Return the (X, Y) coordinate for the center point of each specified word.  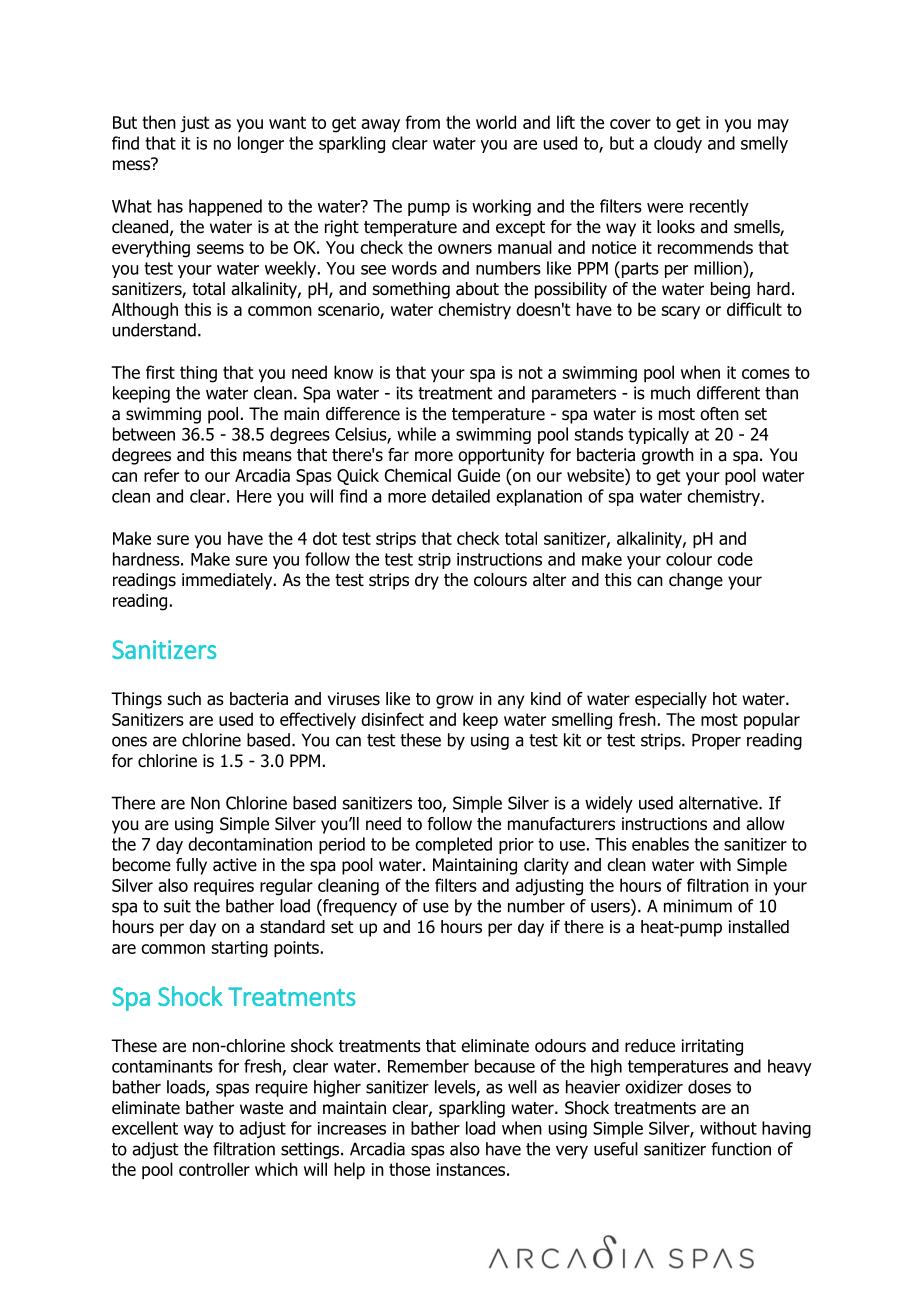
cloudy (678, 144)
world (496, 122)
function (741, 1149)
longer (261, 144)
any (511, 702)
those (409, 1169)
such (184, 699)
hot (725, 699)
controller (214, 1169)
